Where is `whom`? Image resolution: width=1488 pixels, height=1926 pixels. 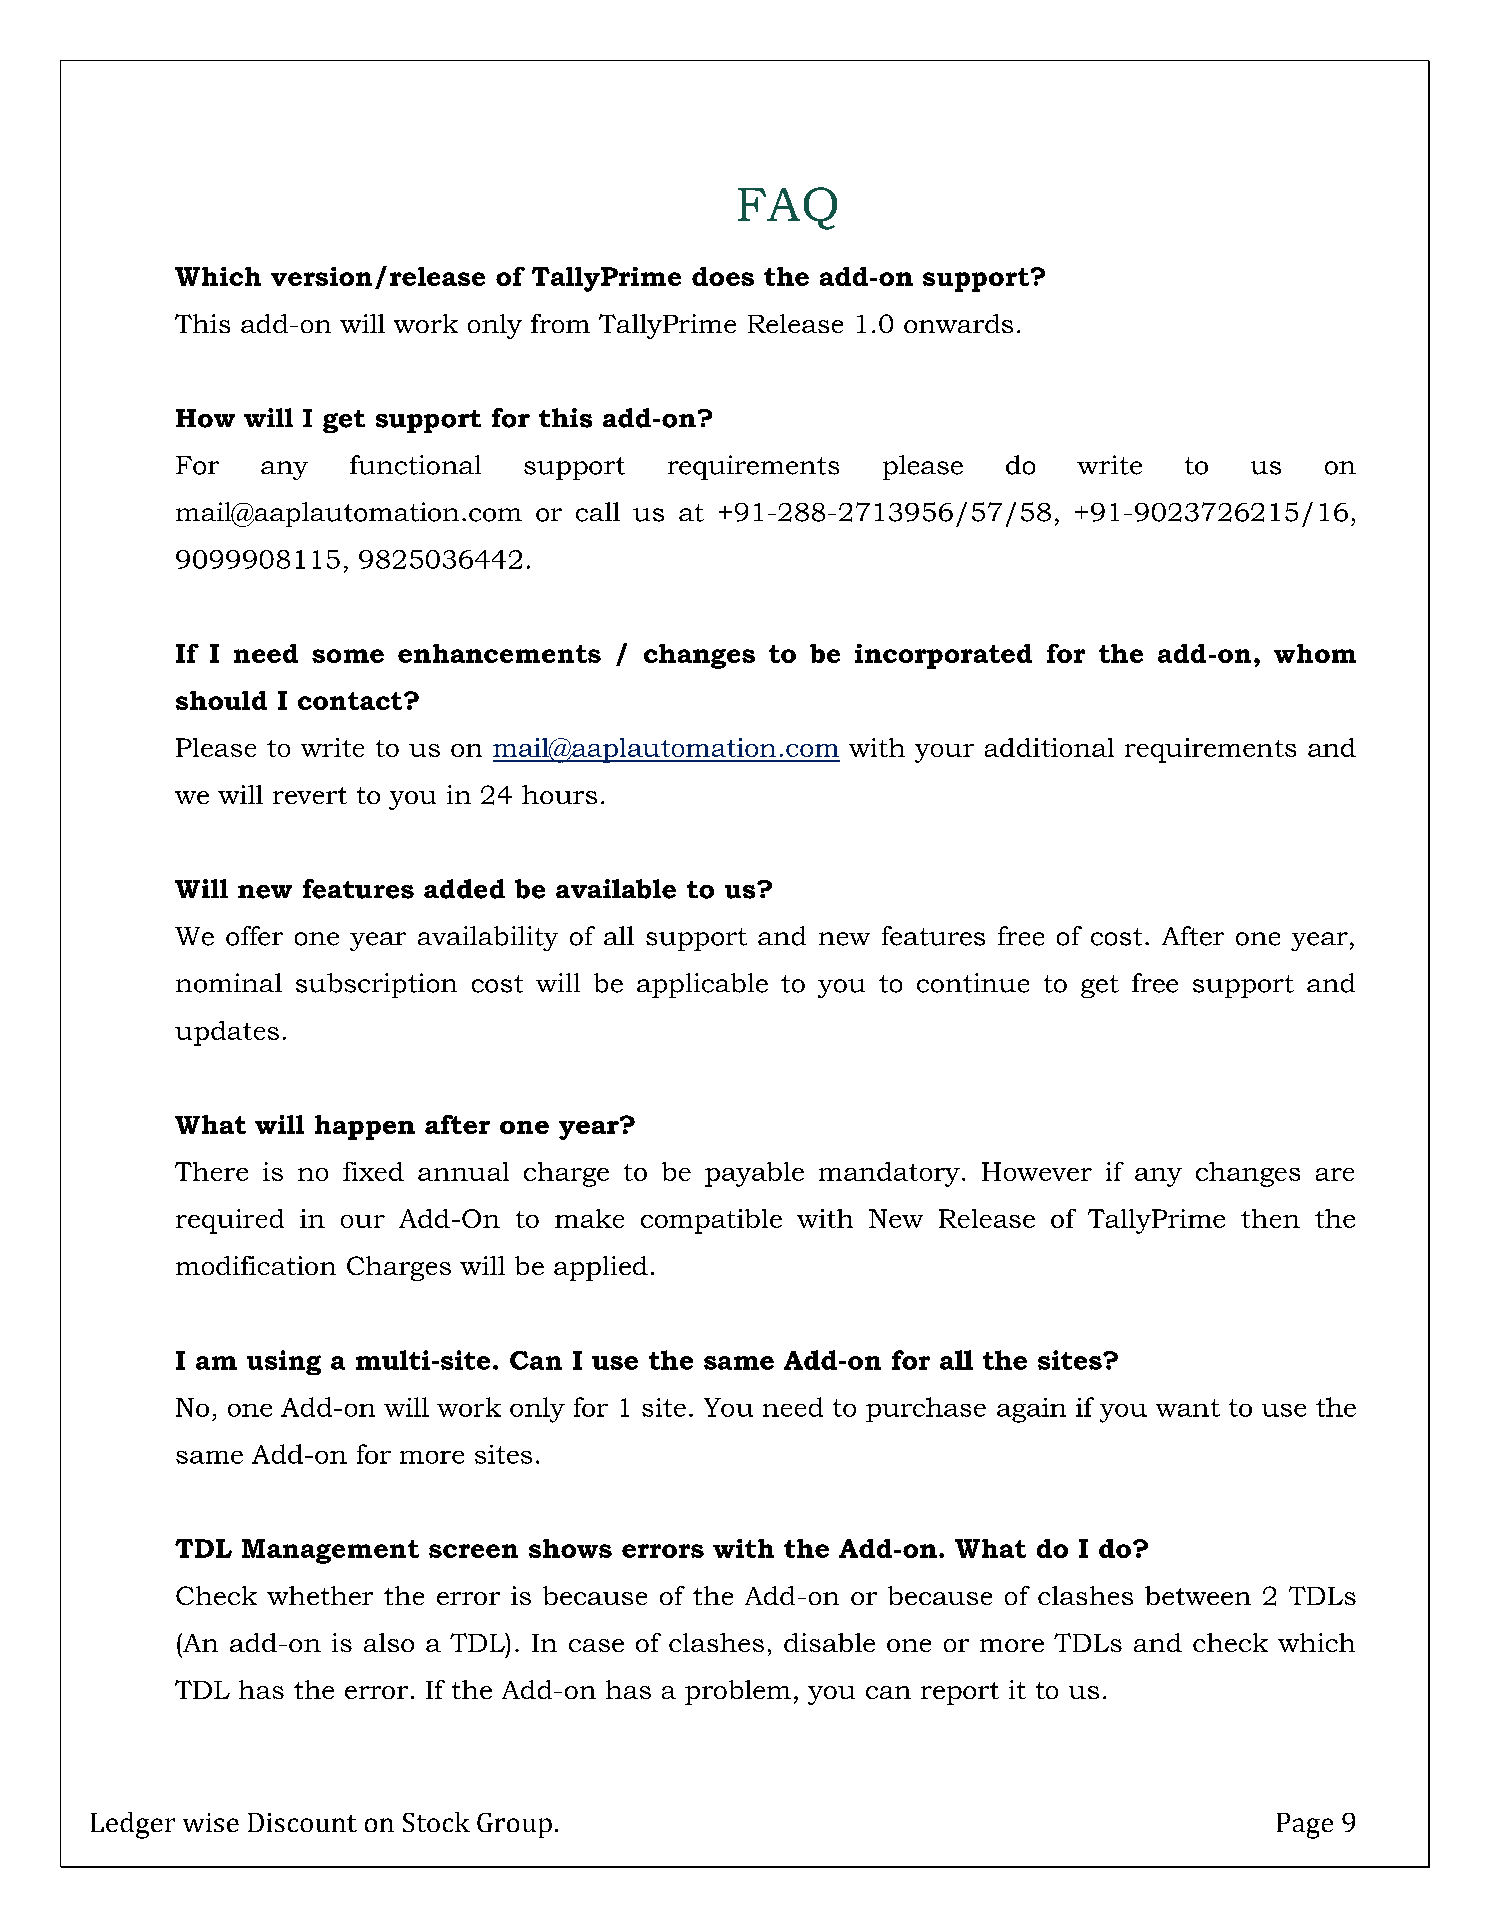
whom is located at coordinates (1315, 653).
